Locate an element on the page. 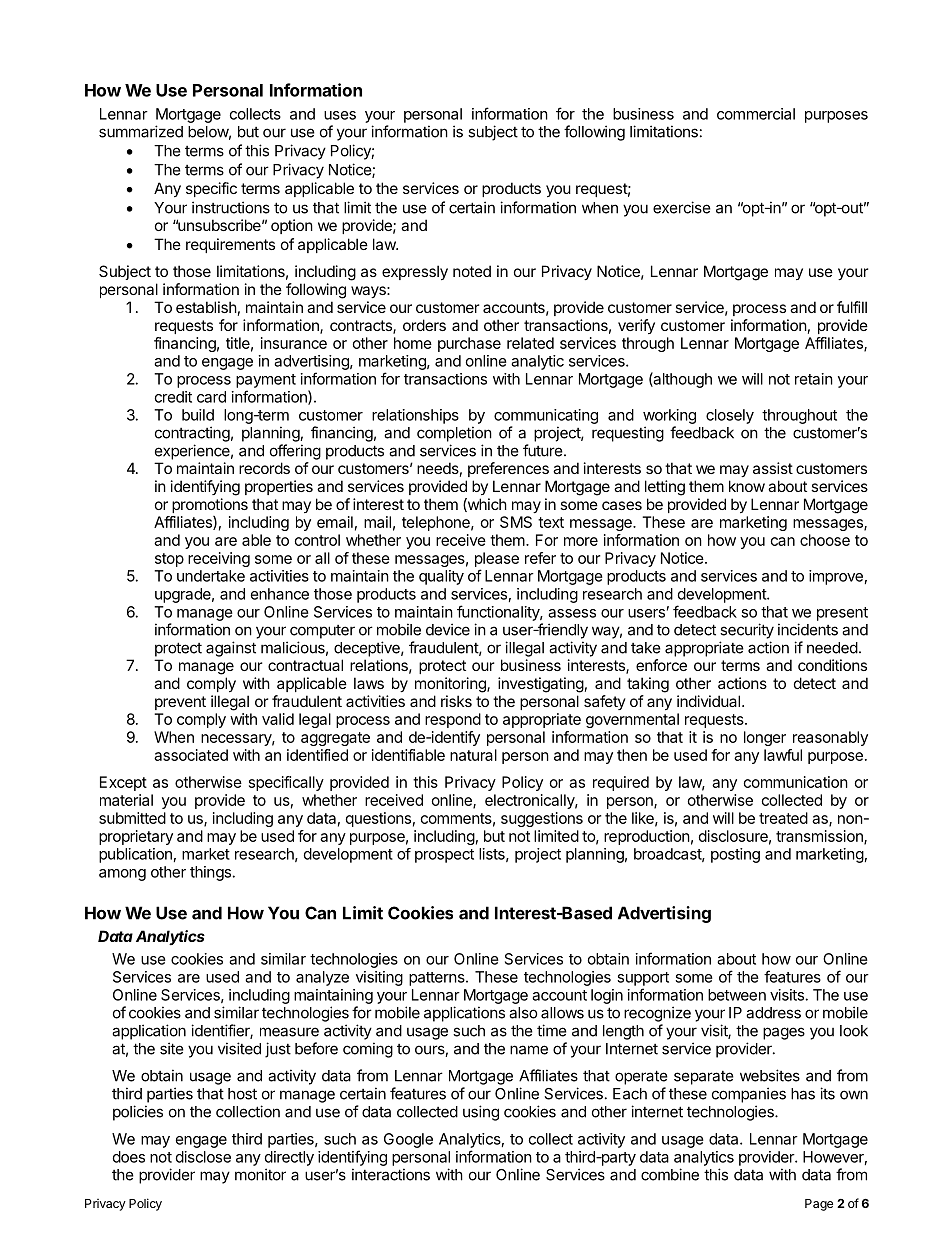 The image size is (952, 1233). completion is located at coordinates (454, 434).
